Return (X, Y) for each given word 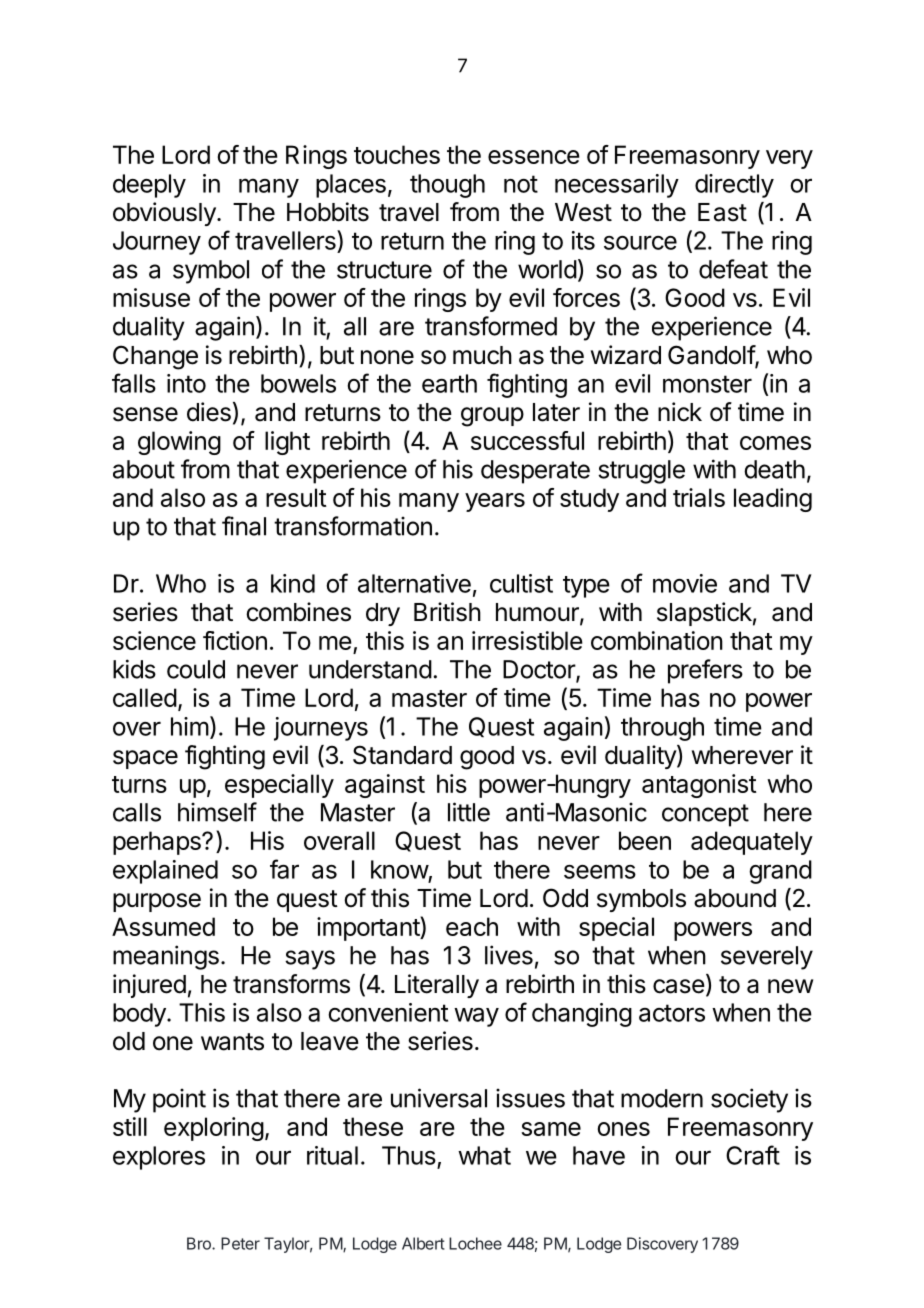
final (244, 526)
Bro (200, 1243)
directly (734, 186)
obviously (165, 214)
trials (699, 497)
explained (165, 872)
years (495, 502)
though (447, 186)
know (400, 869)
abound (735, 898)
